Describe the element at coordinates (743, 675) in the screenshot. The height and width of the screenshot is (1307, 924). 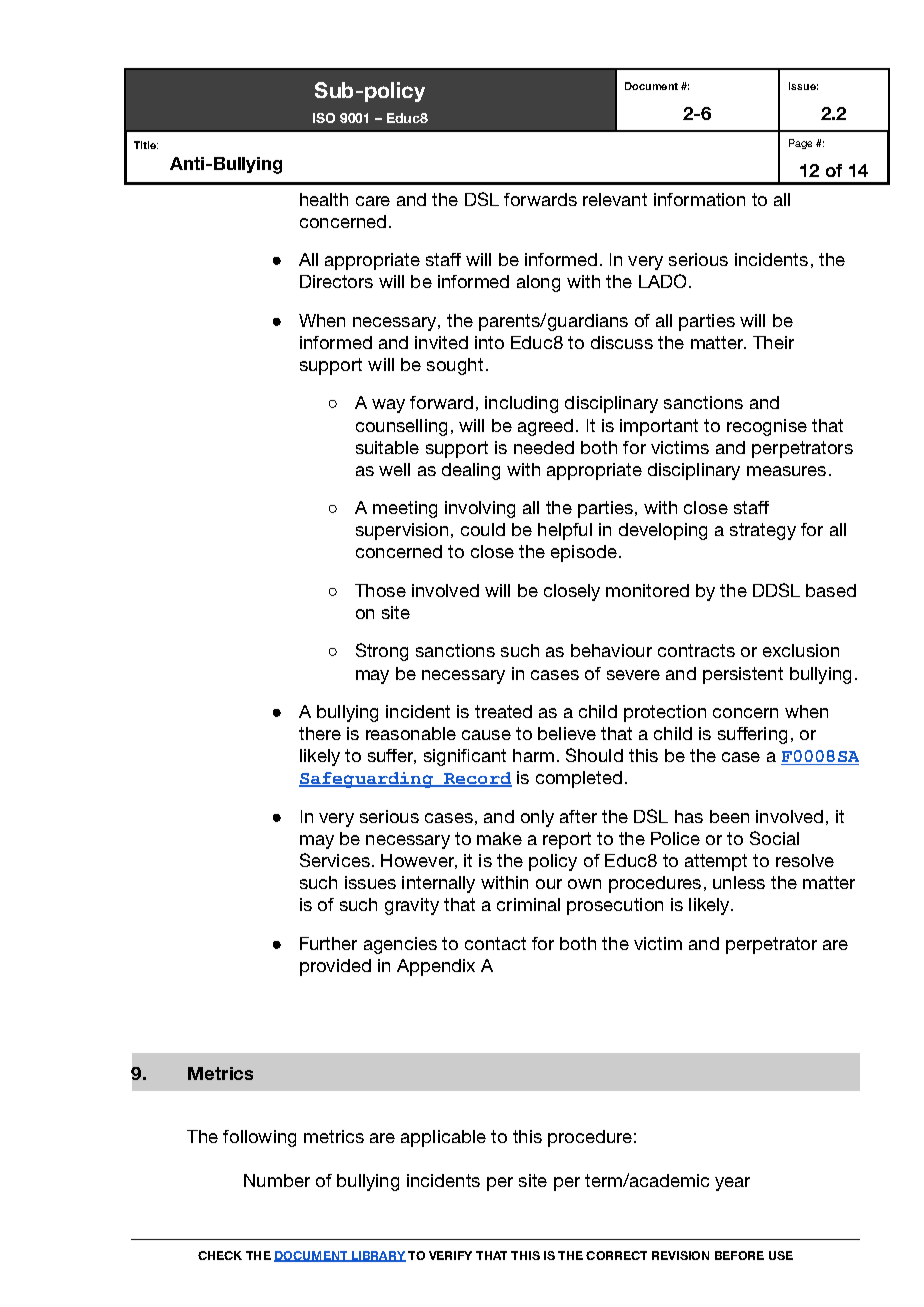
I see `persistent` at that location.
